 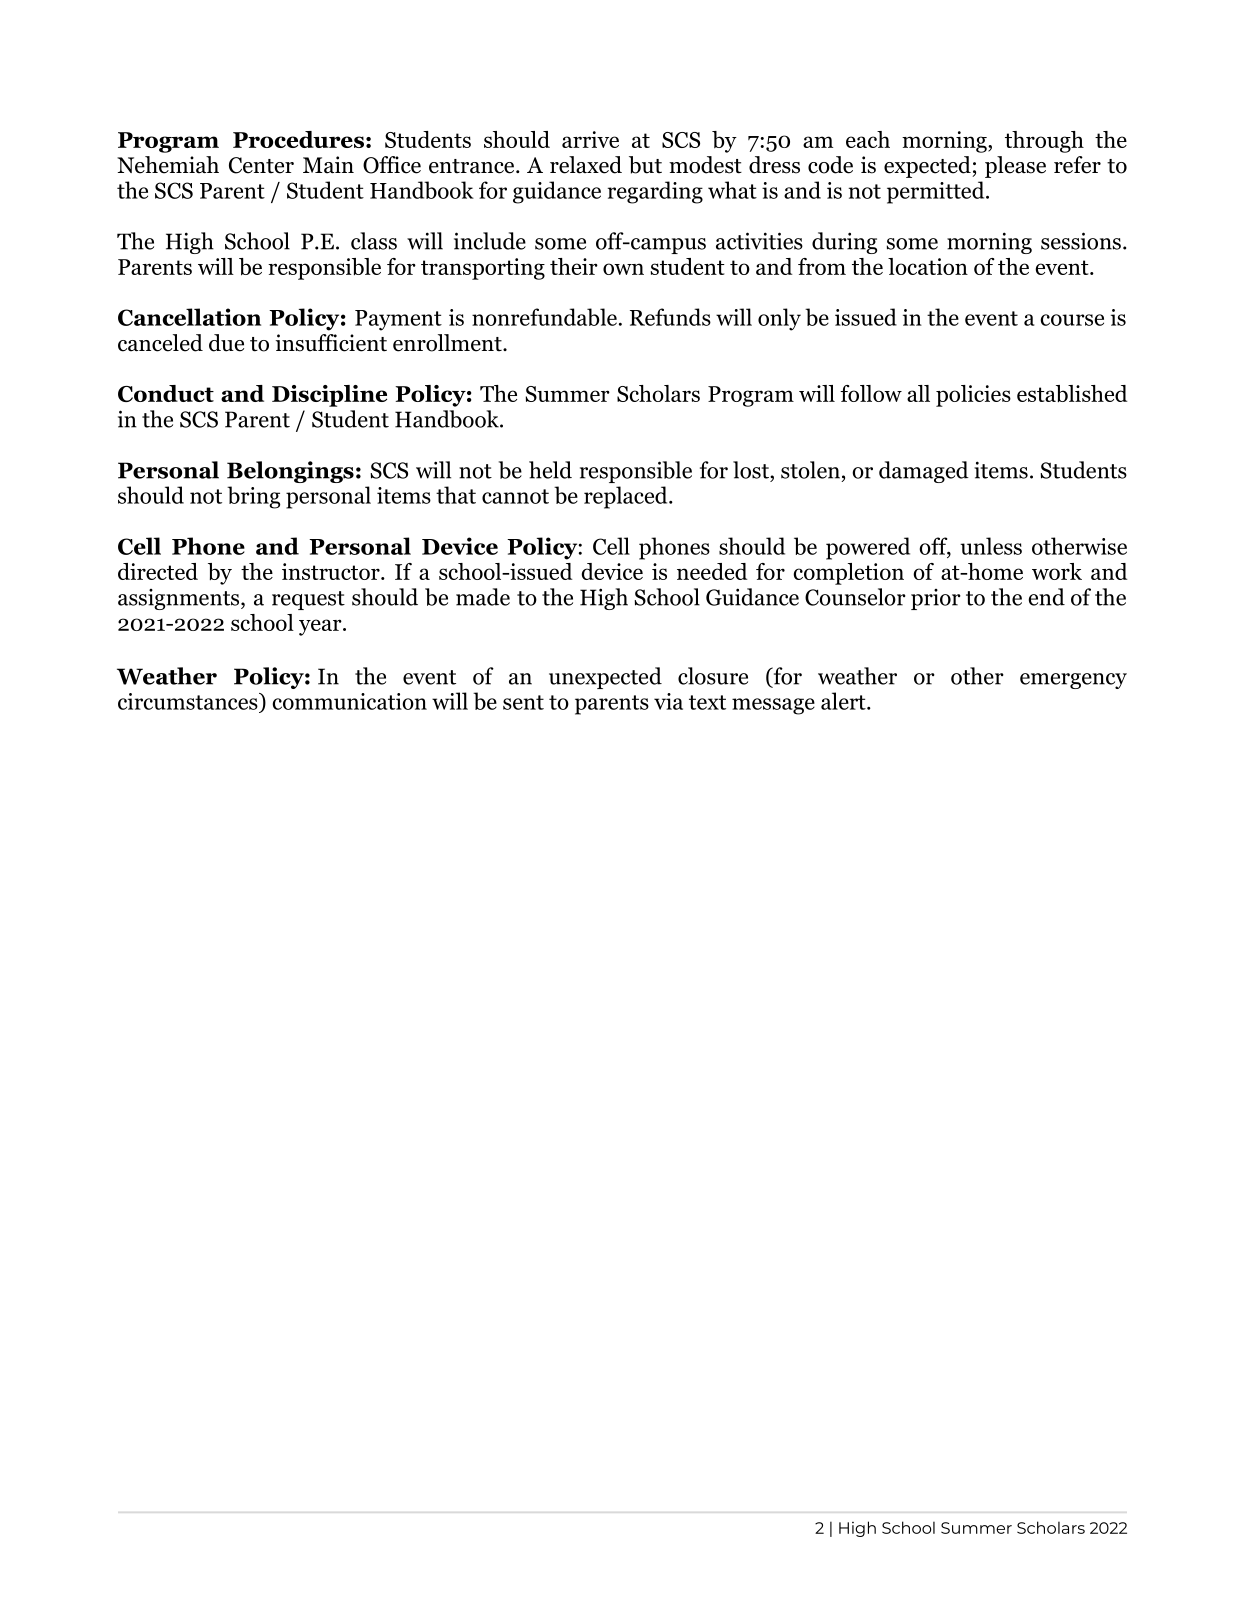 I want to click on held, so click(x=550, y=470).
